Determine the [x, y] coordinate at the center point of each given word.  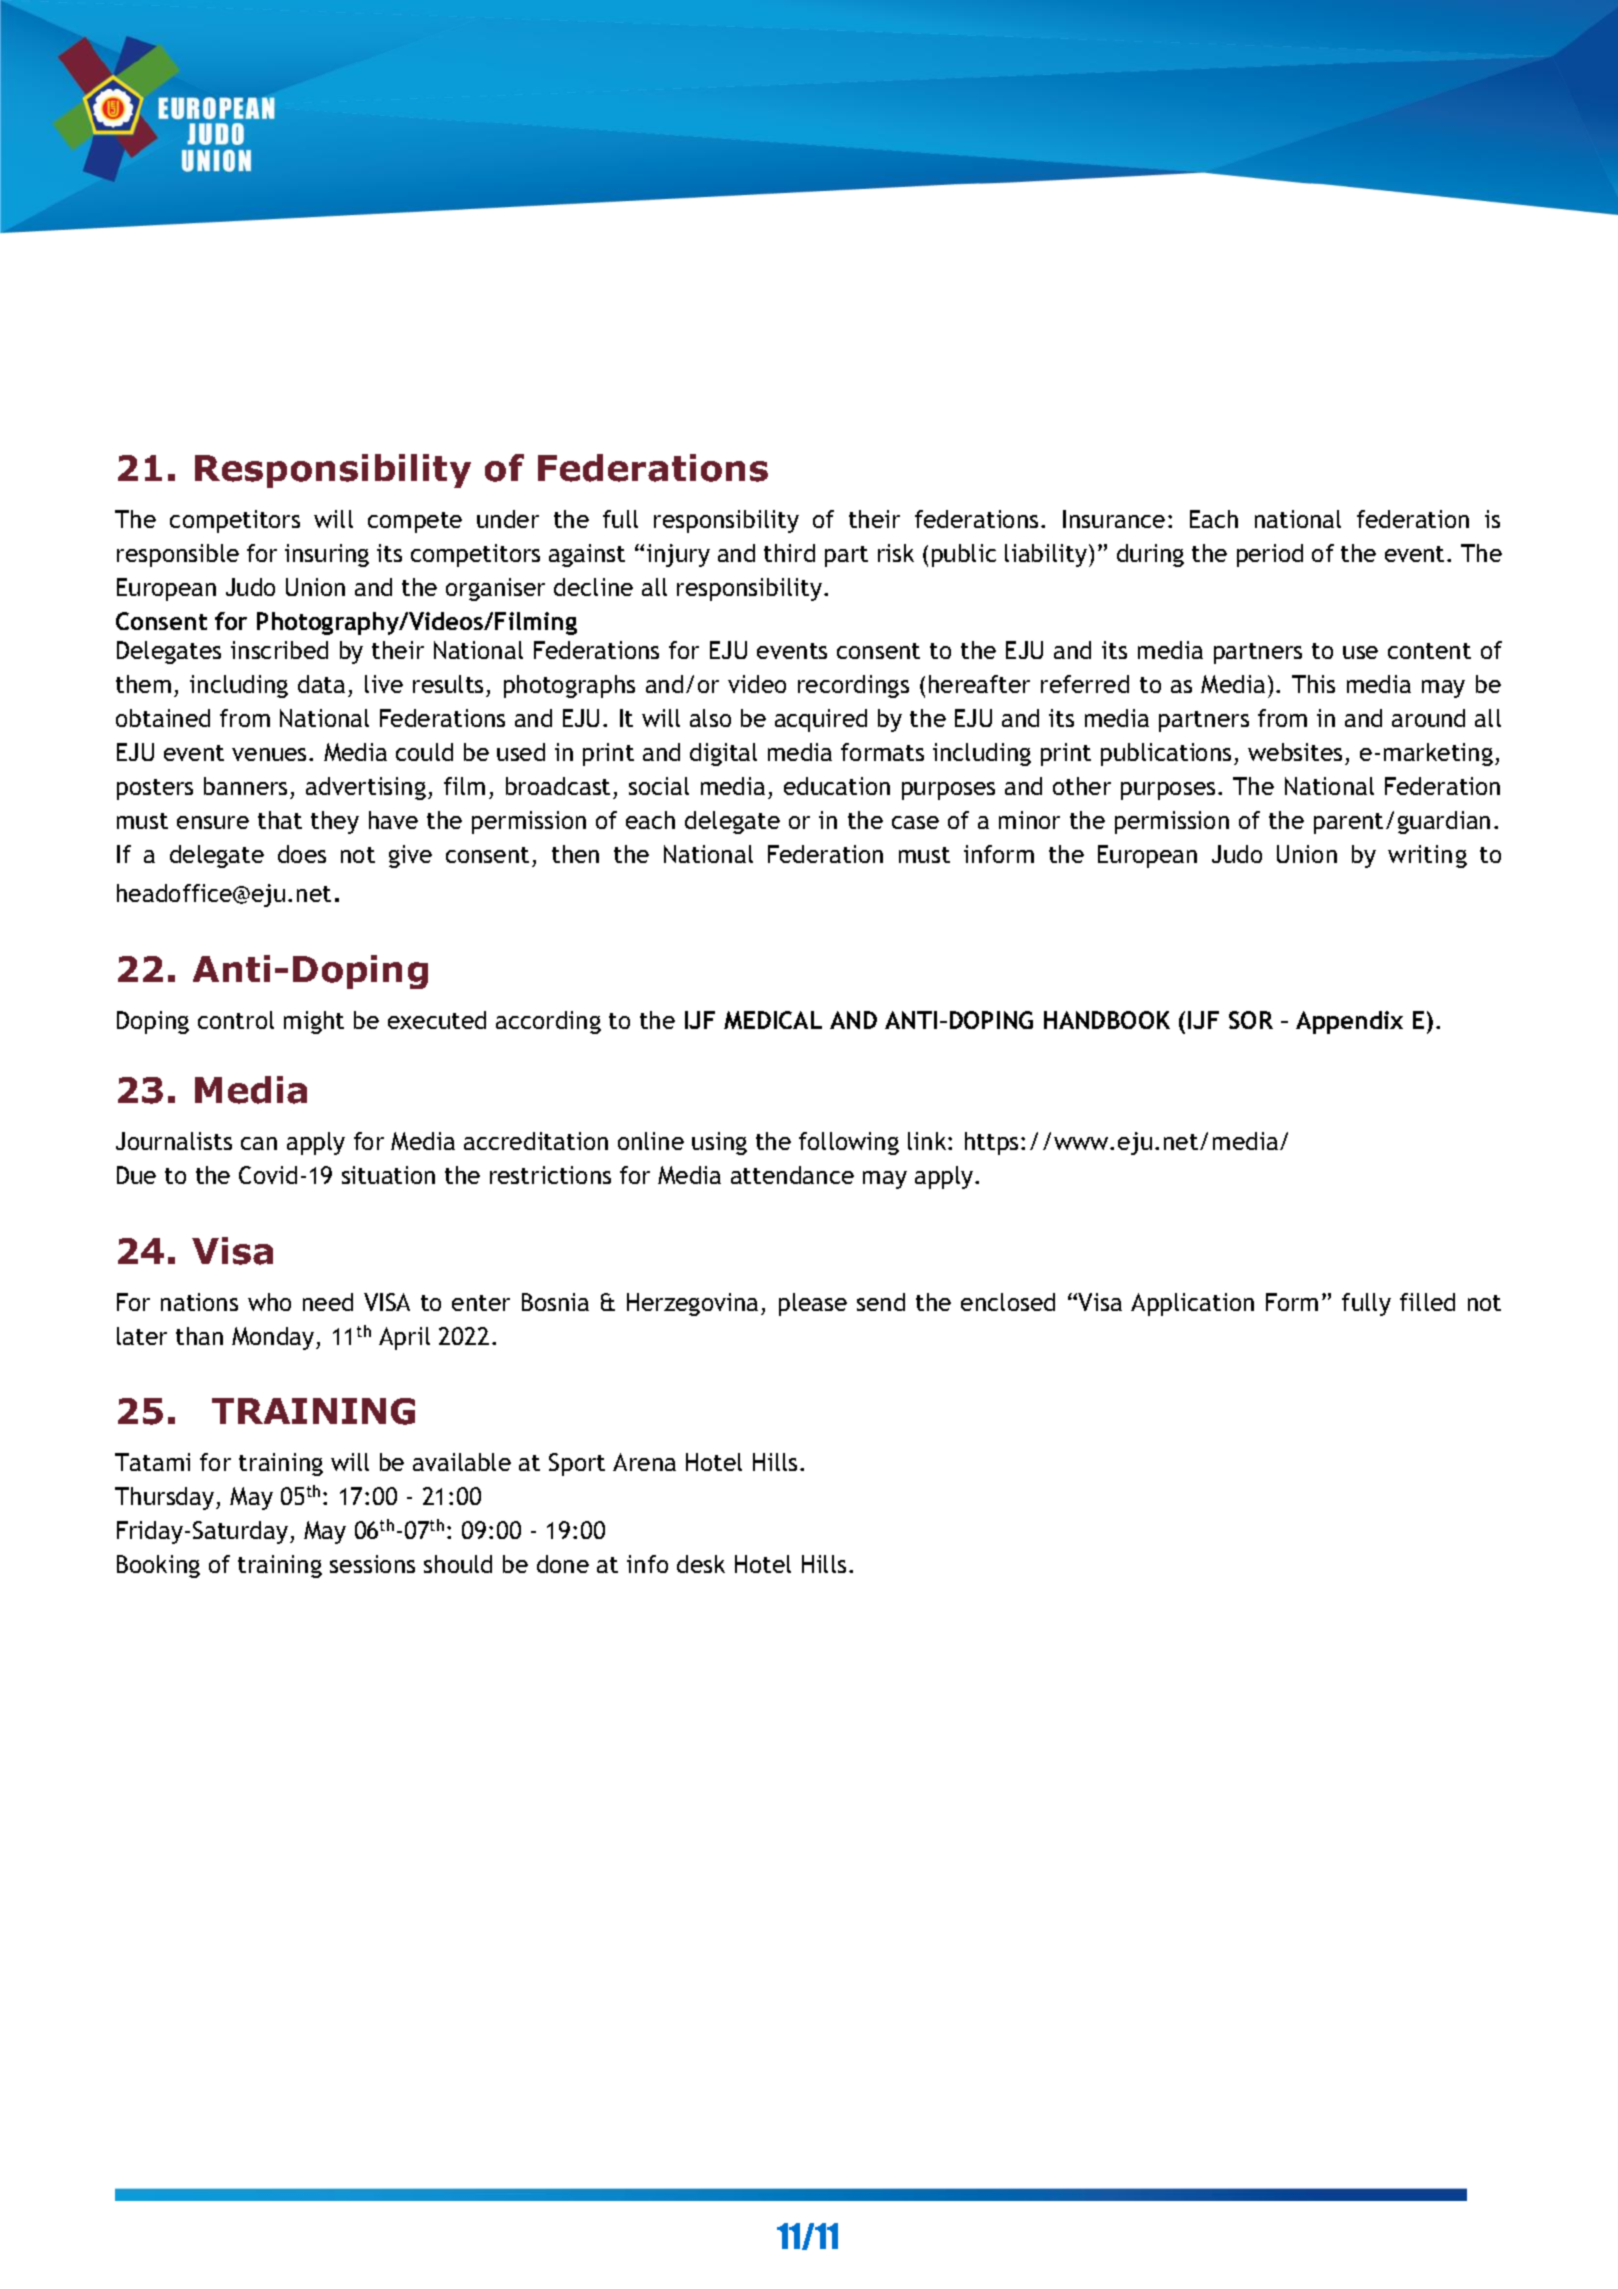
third [789, 553]
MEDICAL [773, 1020]
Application [1192, 1304]
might [314, 1022]
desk [701, 1564]
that [280, 820]
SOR [1251, 1020]
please [813, 1304]
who [269, 1302]
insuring [327, 555]
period [1270, 555]
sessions [372, 1564]
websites [1295, 752]
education [837, 786]
